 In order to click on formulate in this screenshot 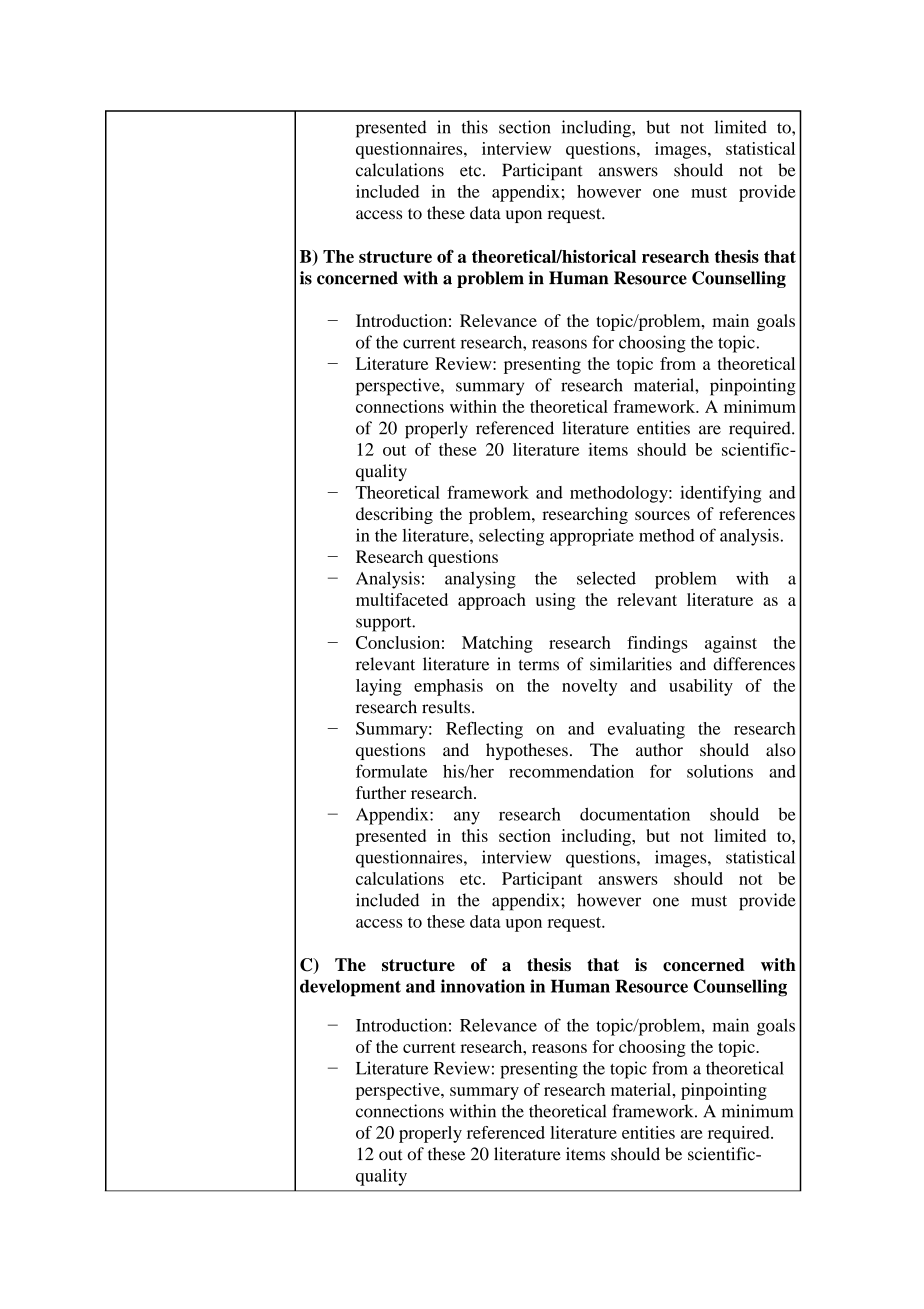, I will do `click(391, 771)`.
